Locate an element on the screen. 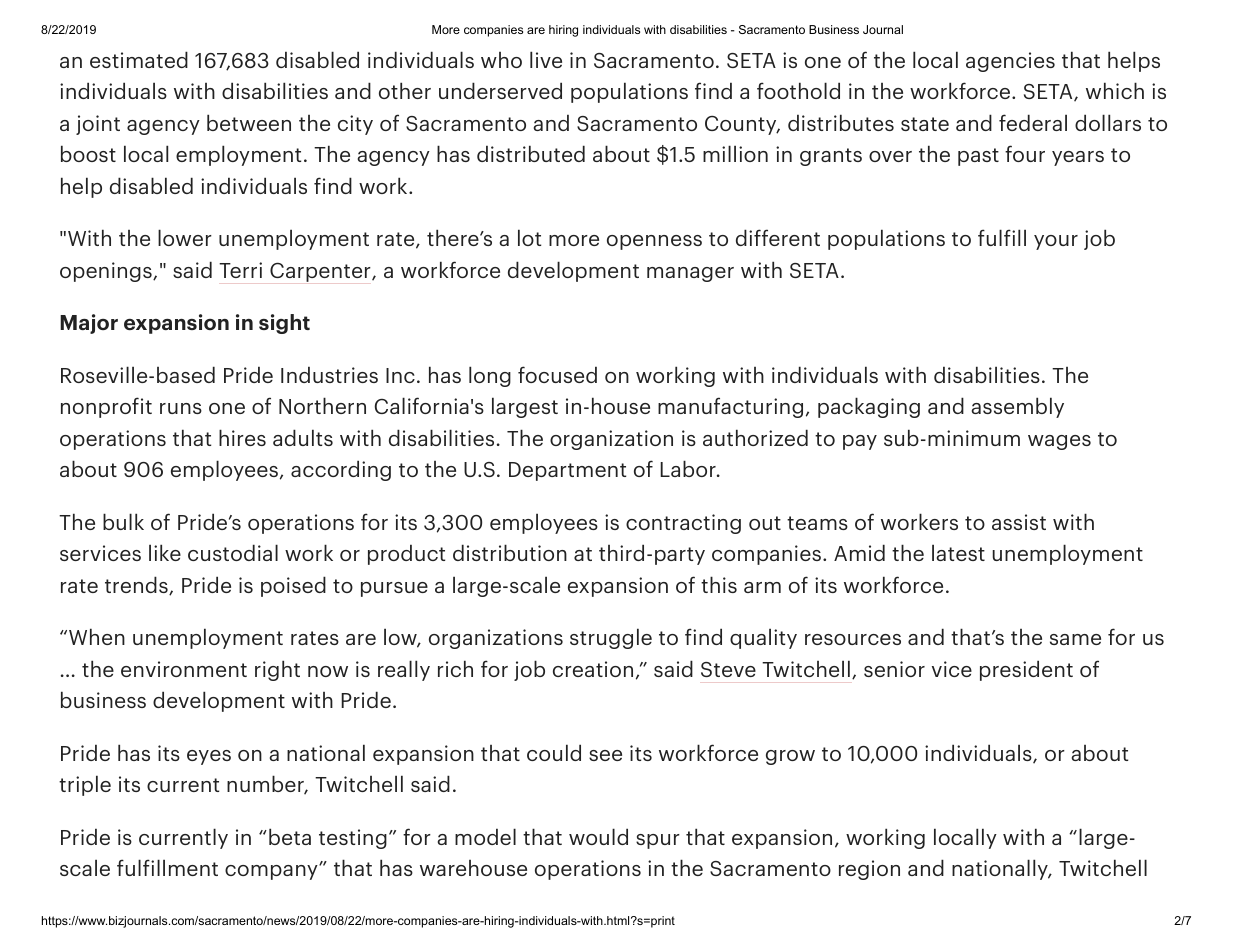  distribution is located at coordinates (510, 552).
